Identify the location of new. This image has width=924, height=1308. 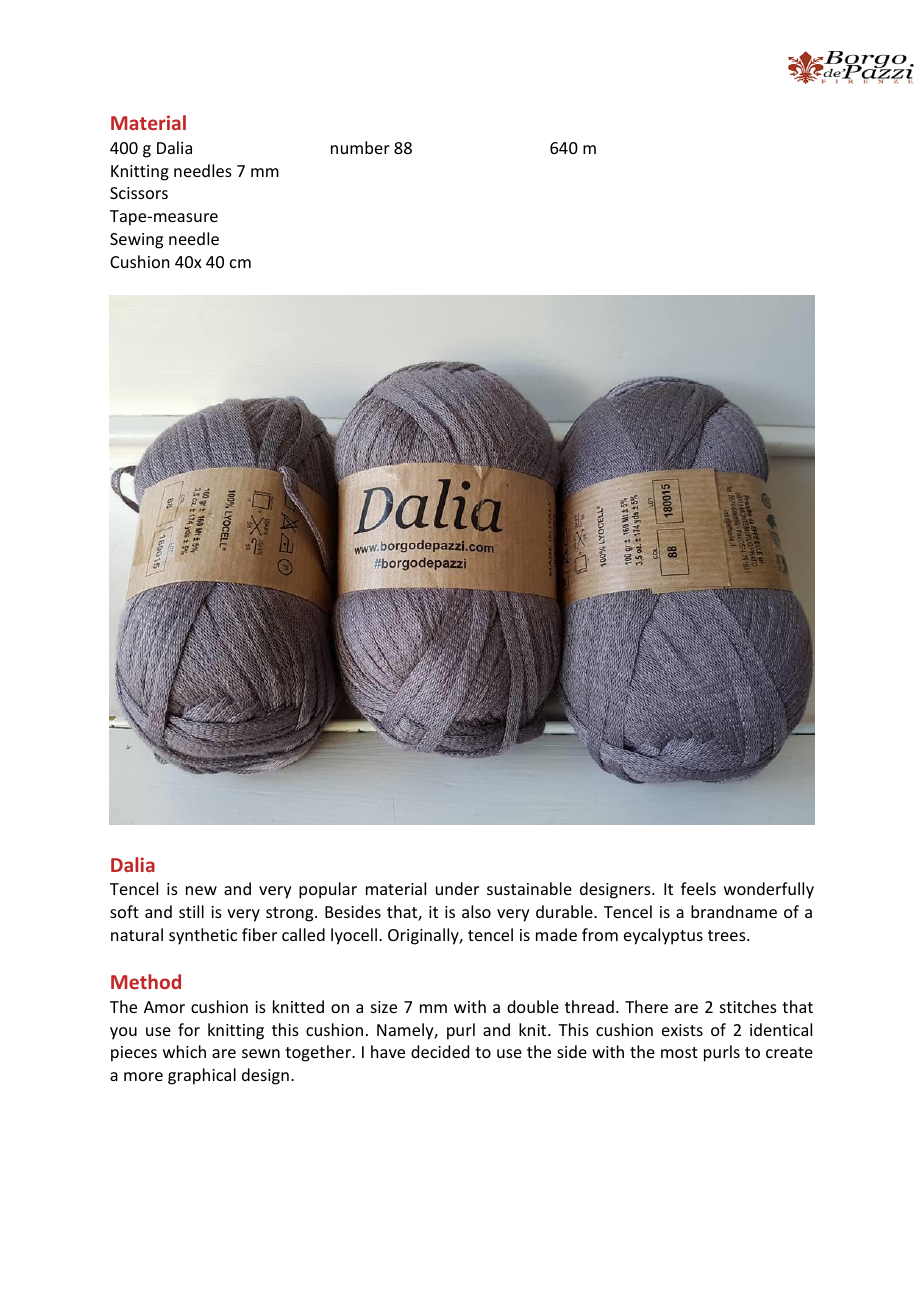
(201, 890).
